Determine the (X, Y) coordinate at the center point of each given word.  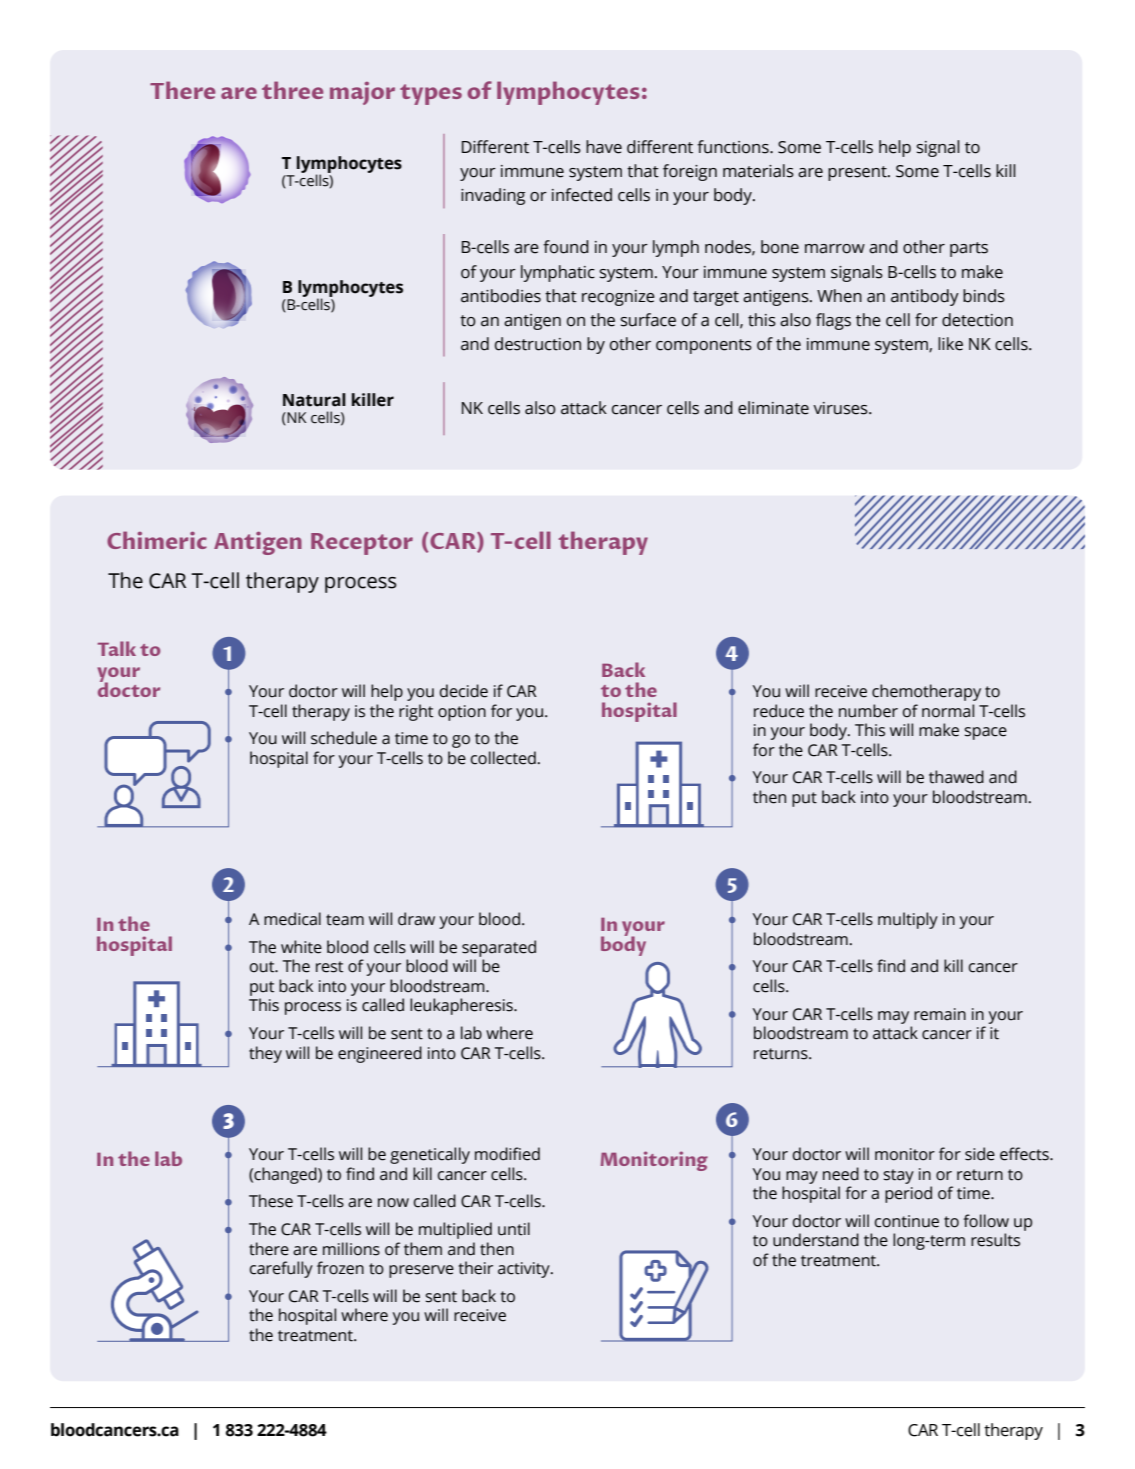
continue (907, 1221)
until (514, 1229)
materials (758, 171)
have (604, 147)
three (292, 90)
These (271, 1201)
